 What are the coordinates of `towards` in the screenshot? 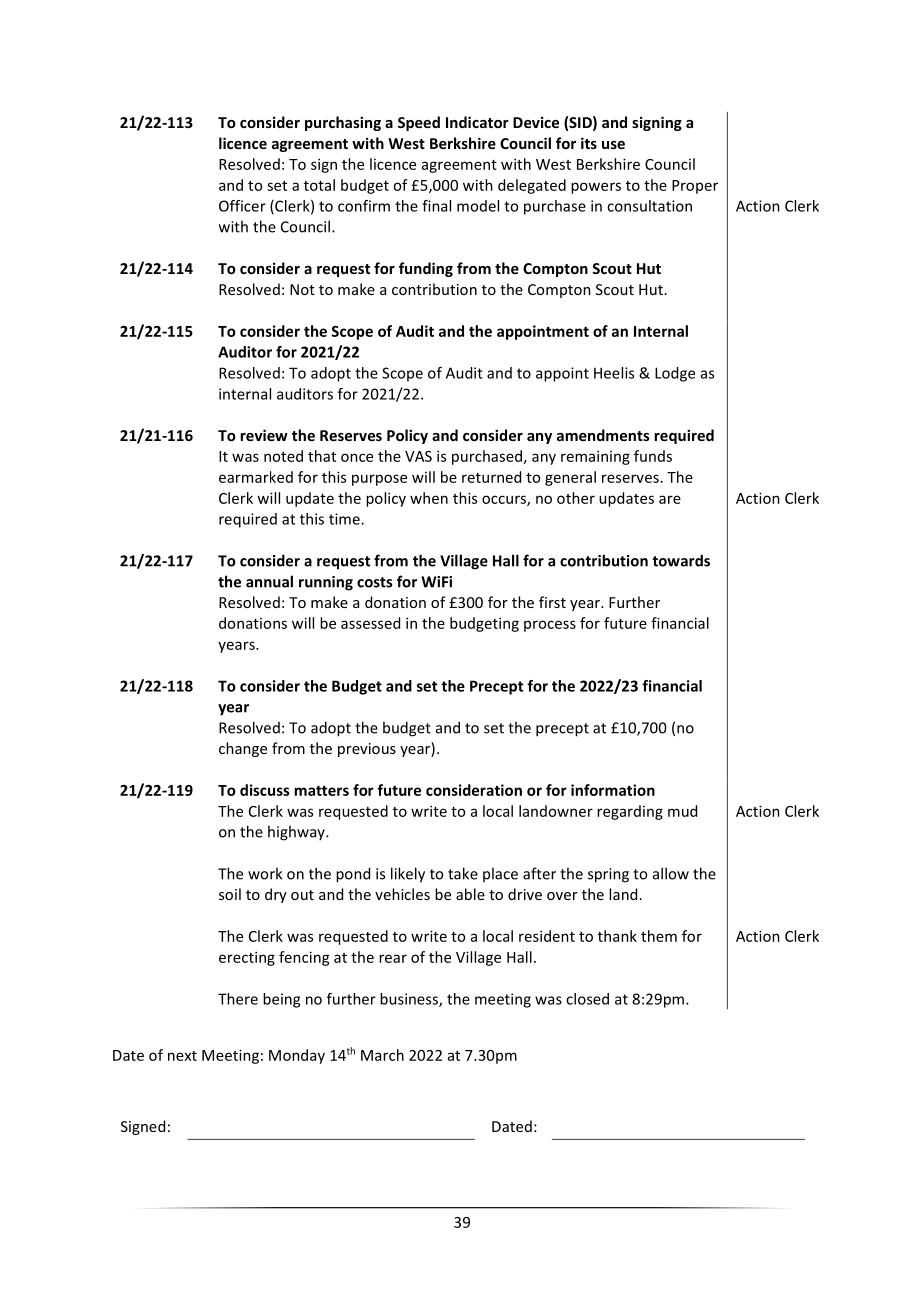 It's located at (681, 560).
